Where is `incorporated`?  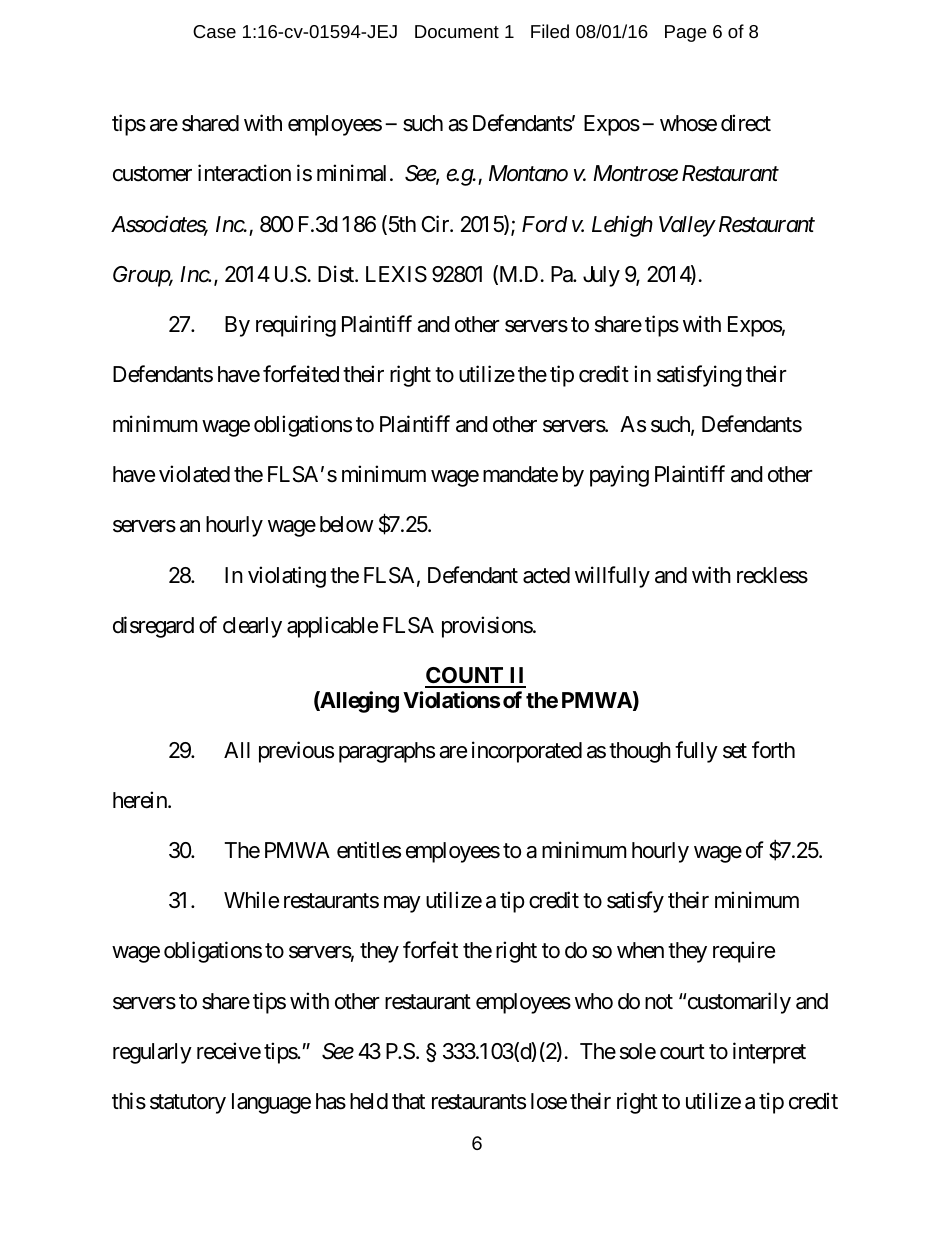
incorporated is located at coordinates (527, 752).
